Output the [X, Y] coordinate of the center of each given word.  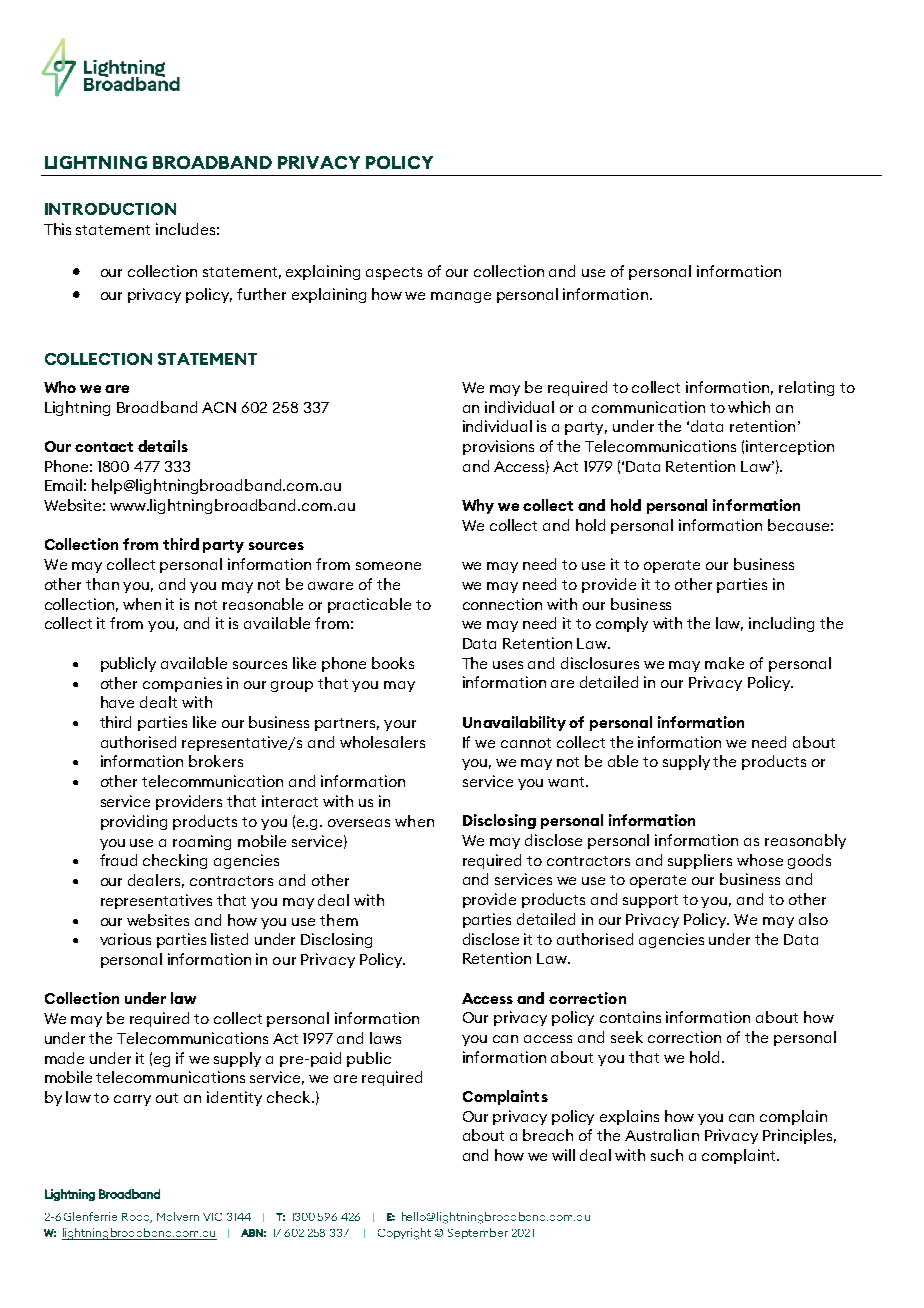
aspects [394, 273]
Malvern [178, 1216]
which [749, 407]
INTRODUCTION [110, 209]
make [724, 663]
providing [134, 822]
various [125, 939]
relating [806, 388]
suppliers [700, 861]
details [163, 446]
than [102, 584]
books [393, 663]
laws [385, 1038]
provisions [498, 447]
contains [630, 1017]
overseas [359, 823]
